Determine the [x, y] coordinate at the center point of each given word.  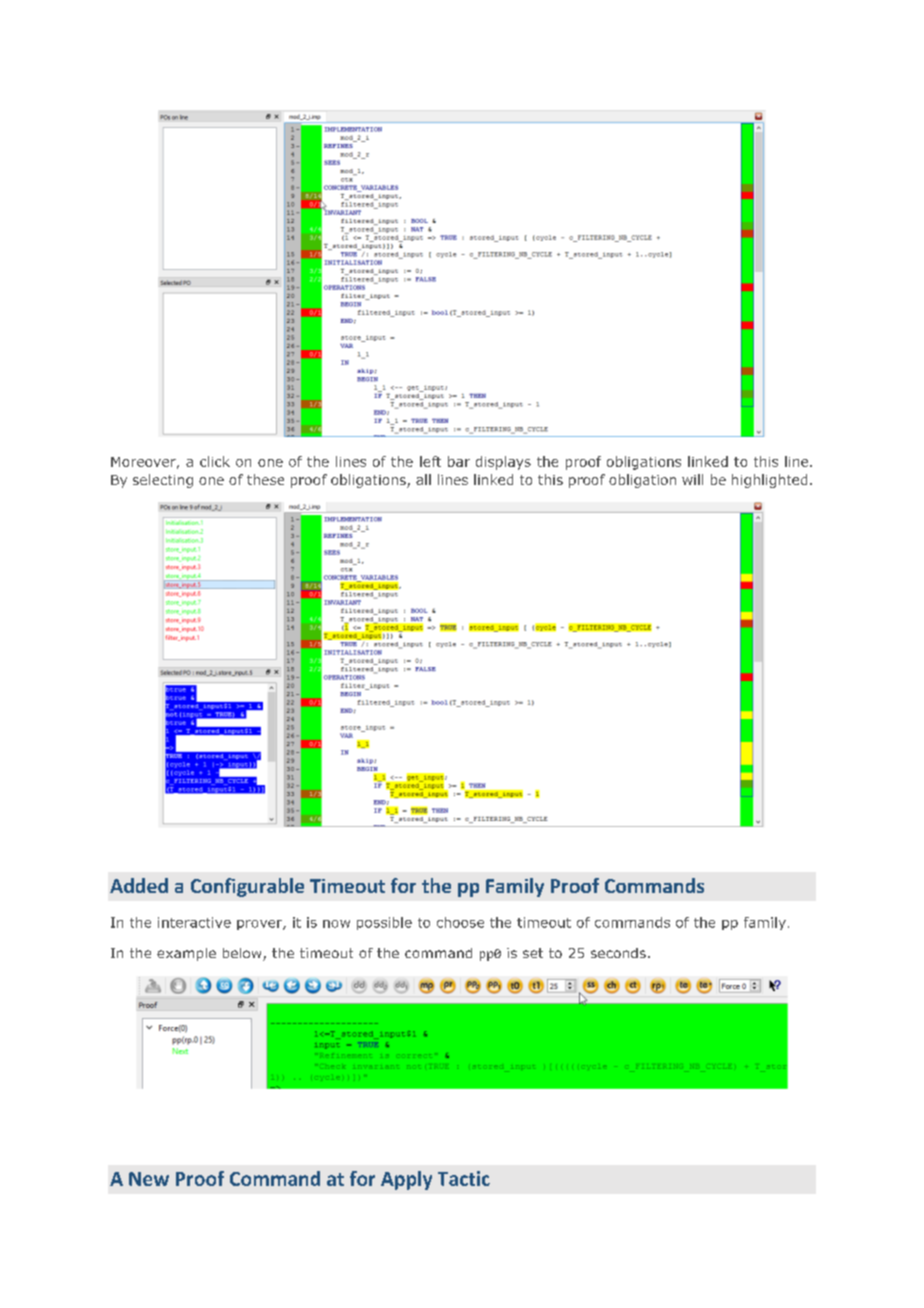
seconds [618, 953]
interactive [194, 922]
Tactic [464, 1178]
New [149, 1179]
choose [460, 922]
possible [384, 923]
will [692, 479]
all [423, 479]
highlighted [769, 481]
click [215, 461]
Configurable [247, 887]
